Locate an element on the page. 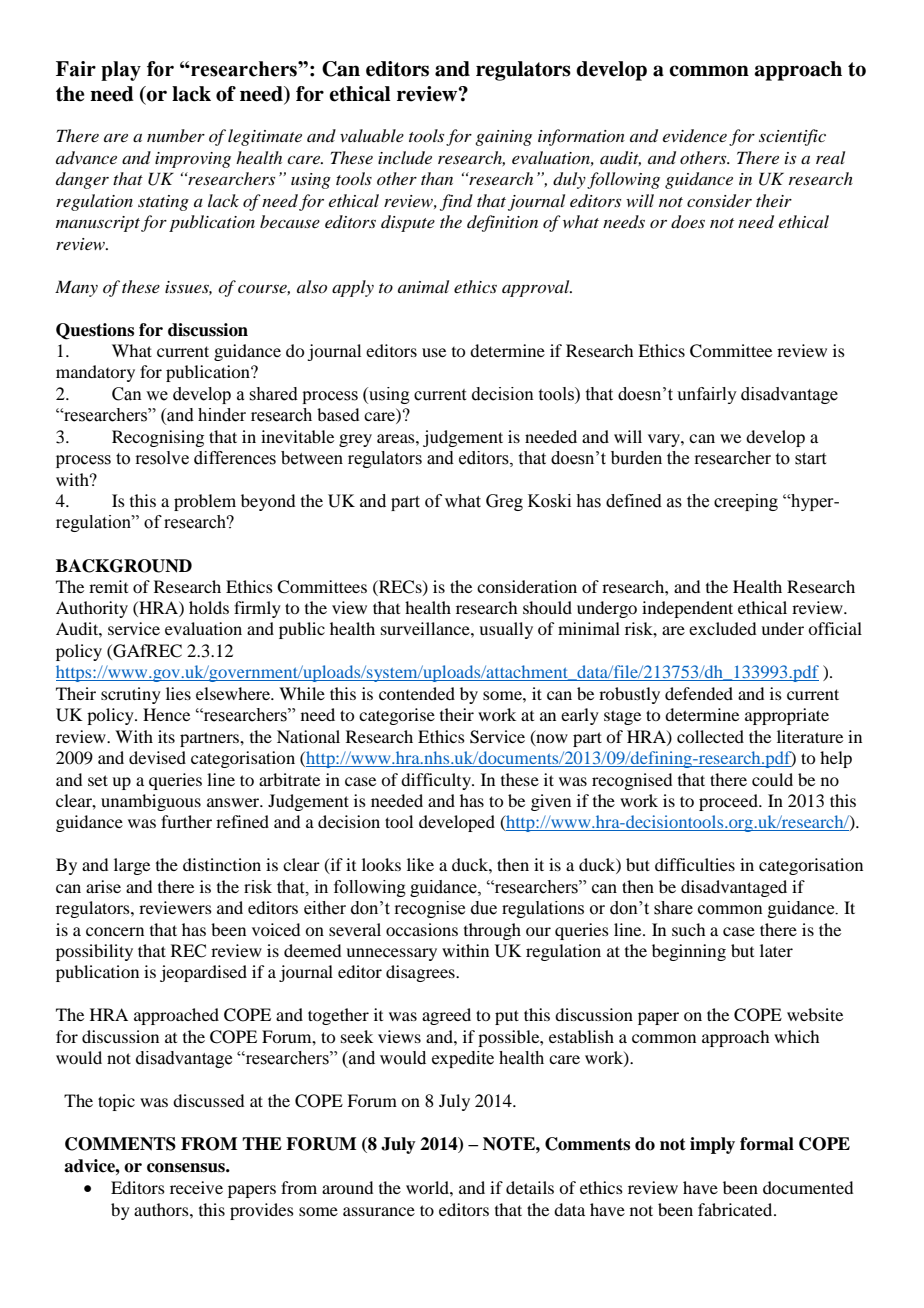 This image has height=1308, width=924. Greg is located at coordinates (504, 502).
